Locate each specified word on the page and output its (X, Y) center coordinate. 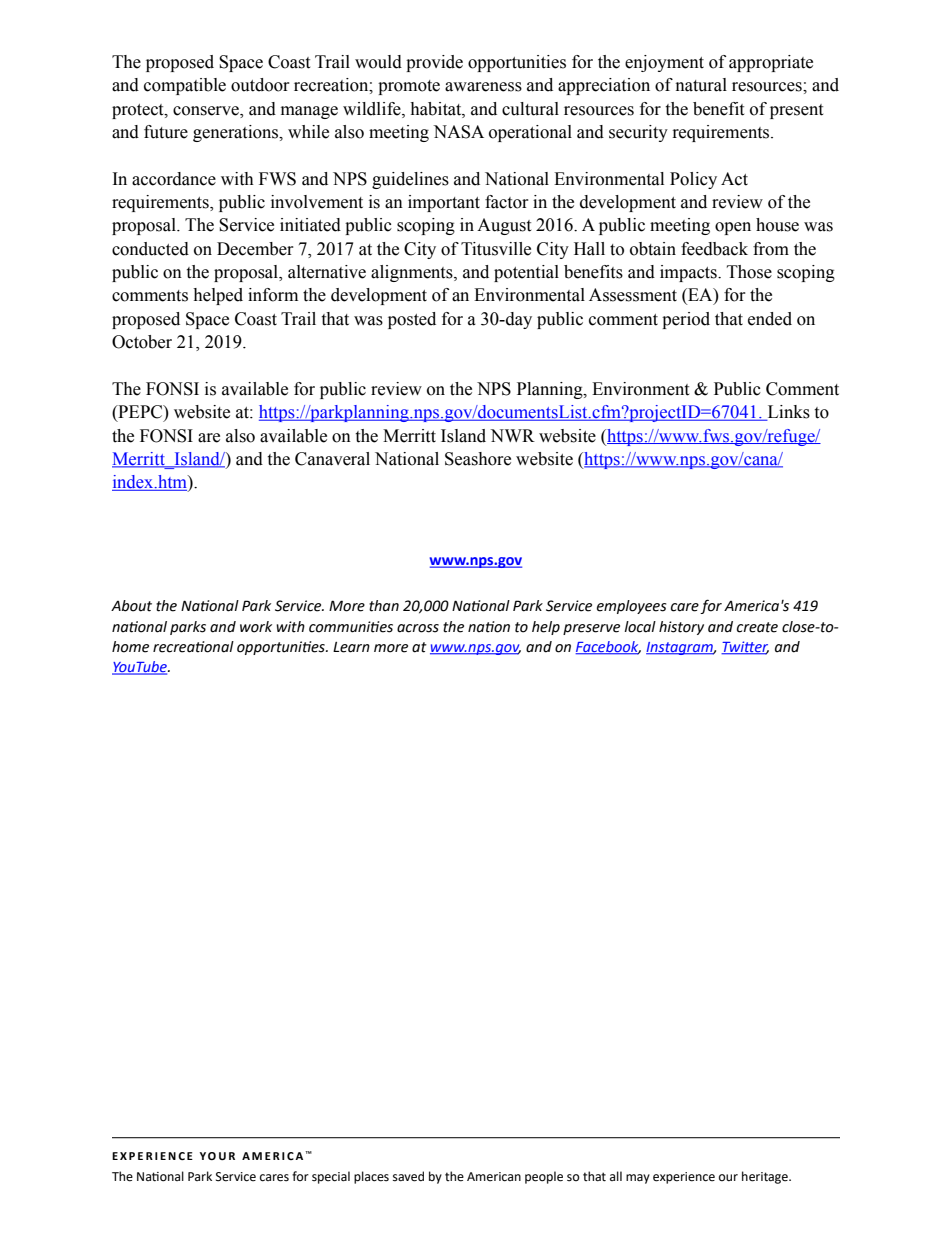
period (686, 320)
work (256, 627)
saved (408, 1176)
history (681, 628)
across (418, 628)
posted (412, 320)
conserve (207, 111)
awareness (483, 87)
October (142, 342)
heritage (766, 1177)
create (757, 627)
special (331, 1177)
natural (701, 85)
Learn (351, 647)
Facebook (608, 648)
